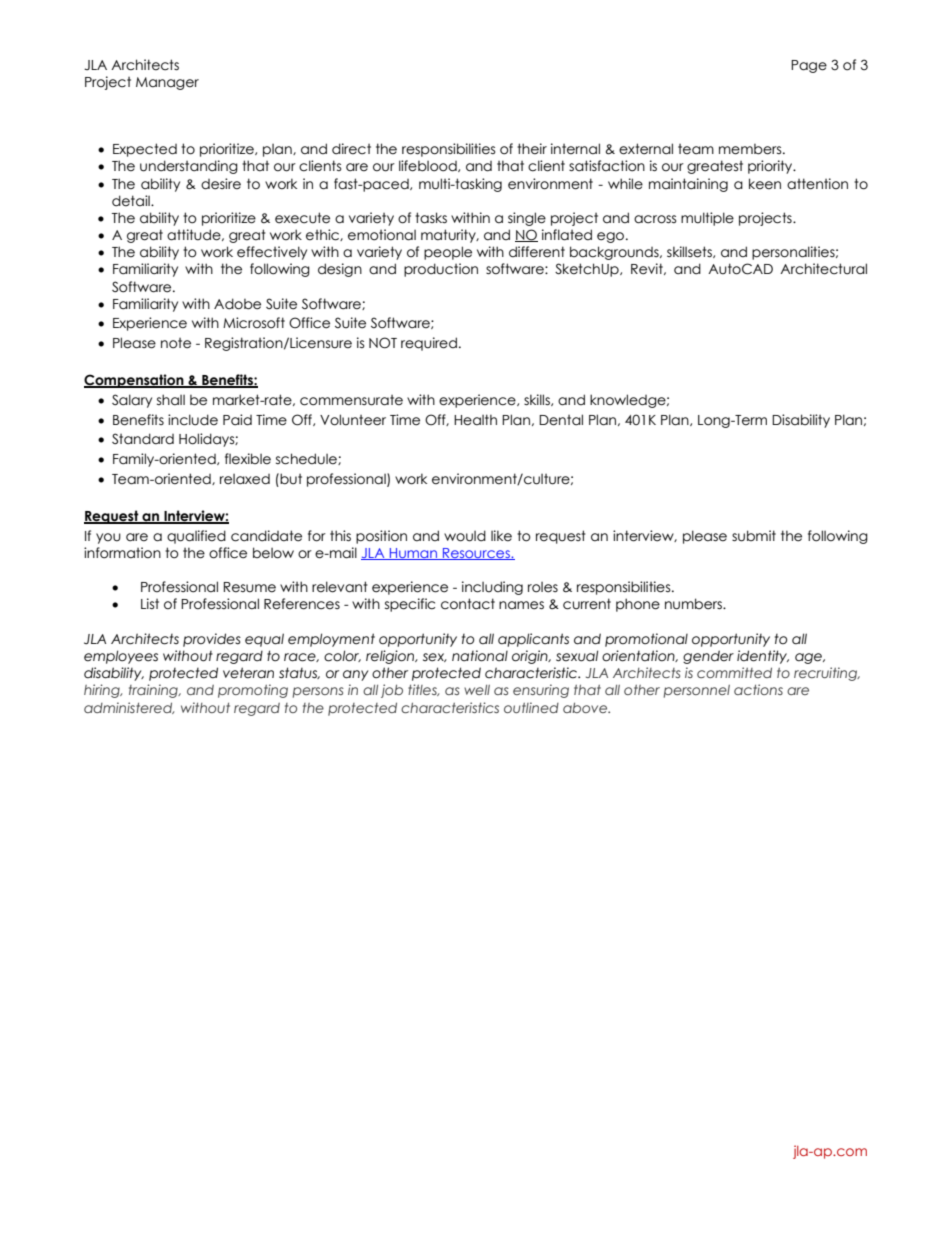 Image resolution: width=952 pixels, height=1233 pixels. Describe the element at coordinates (809, 66) in the document. I see `Page` at that location.
